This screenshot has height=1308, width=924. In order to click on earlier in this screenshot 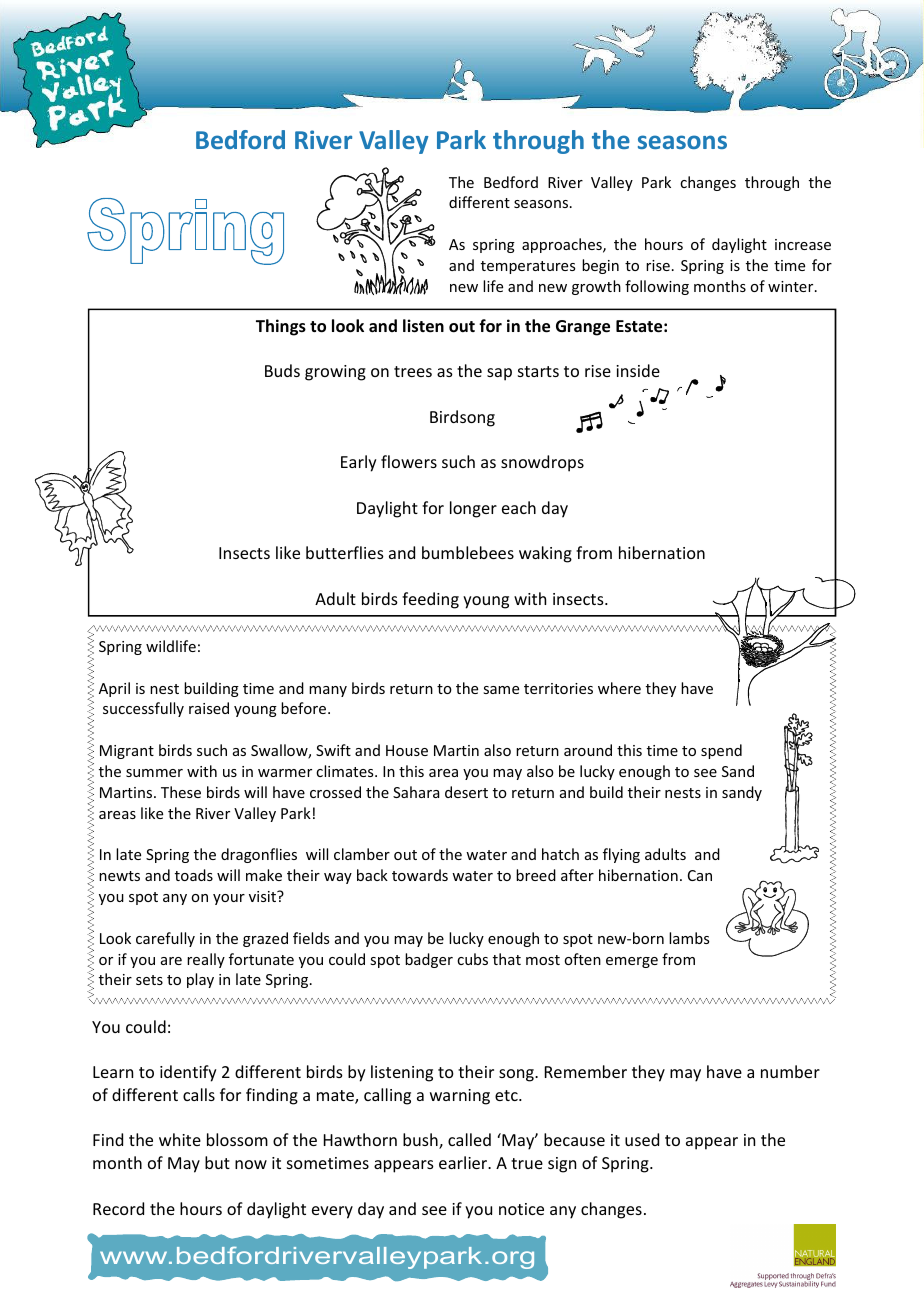, I will do `click(464, 1162)`.
